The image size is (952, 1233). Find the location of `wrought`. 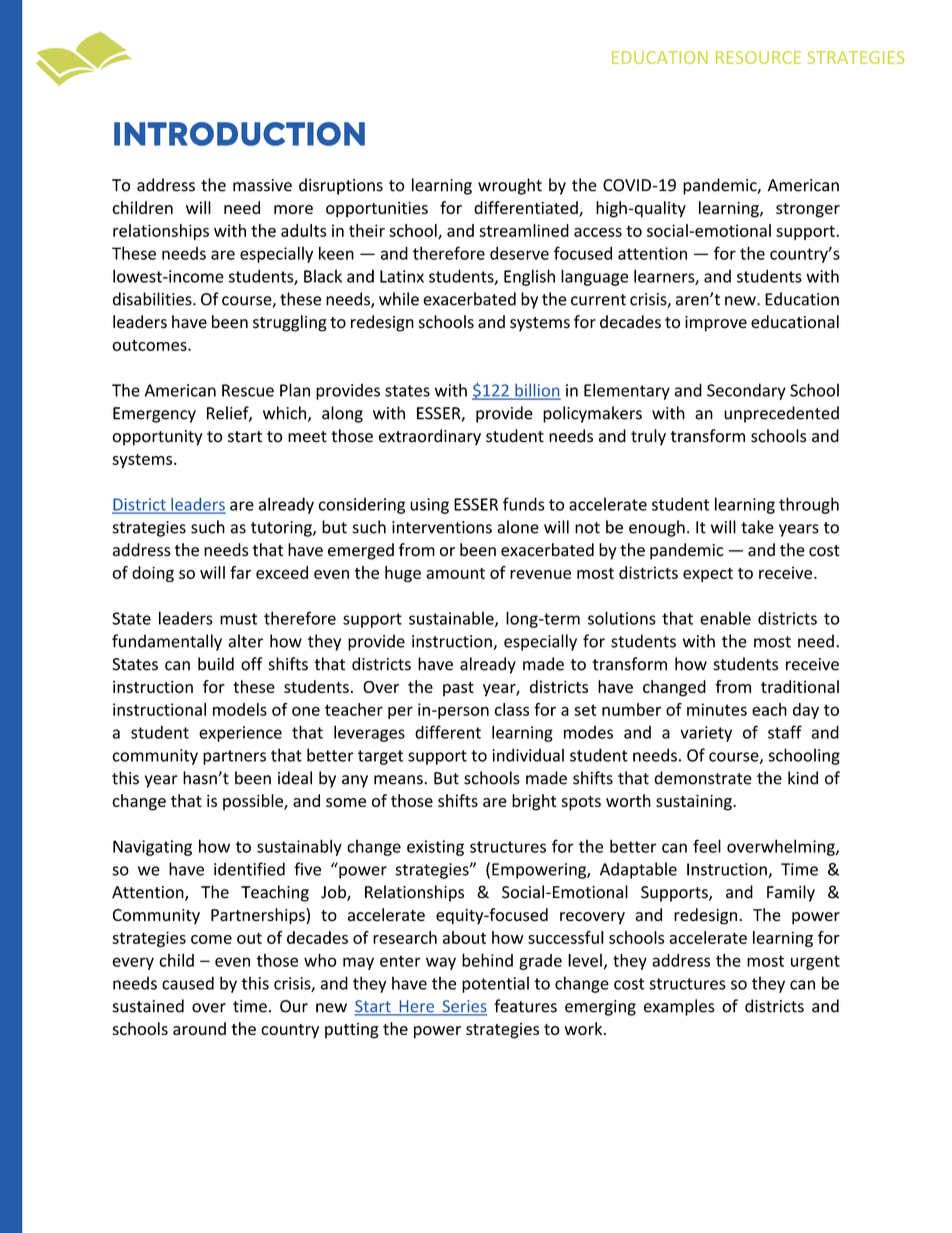

wrought is located at coordinates (510, 186).
